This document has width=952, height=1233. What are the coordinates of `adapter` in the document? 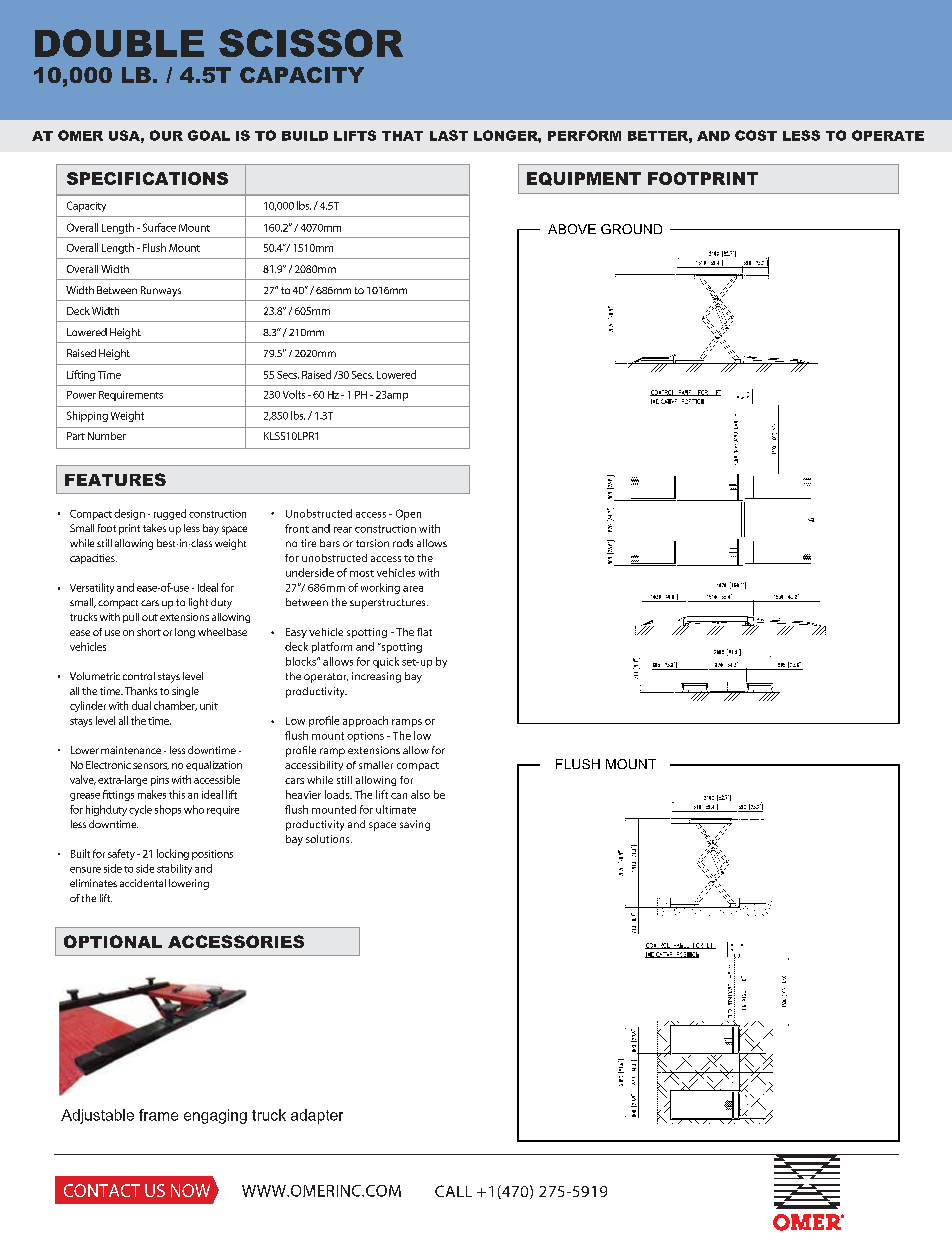 It's located at (317, 1116).
